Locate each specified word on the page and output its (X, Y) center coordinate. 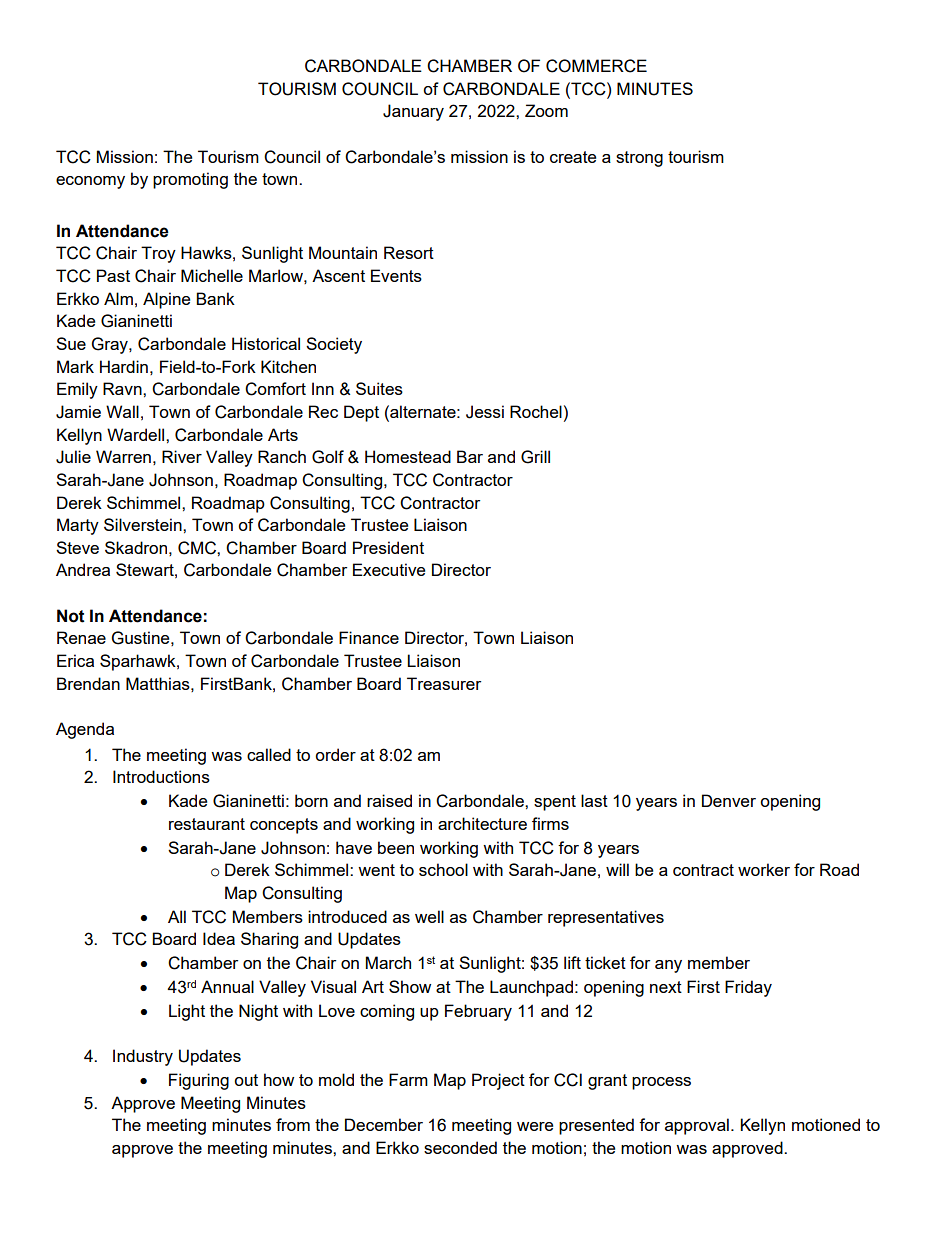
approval (697, 1126)
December (384, 1124)
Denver (729, 800)
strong (639, 159)
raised (389, 800)
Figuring (199, 1081)
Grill (535, 457)
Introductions (161, 776)
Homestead (408, 456)
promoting (190, 180)
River (182, 456)
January (413, 112)
